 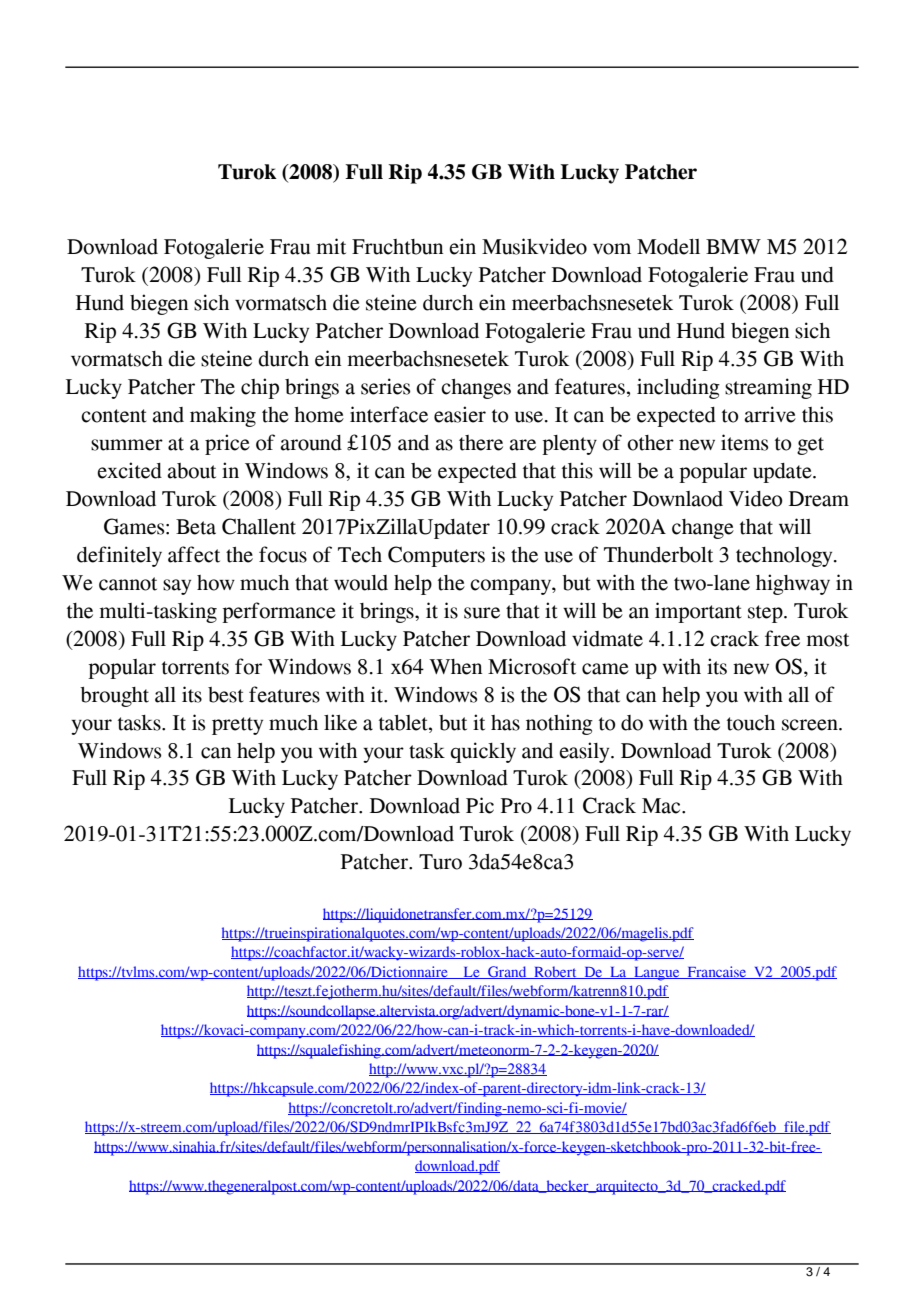 What do you see at coordinates (196, 527) in the page?
I see `Beta` at bounding box center [196, 527].
